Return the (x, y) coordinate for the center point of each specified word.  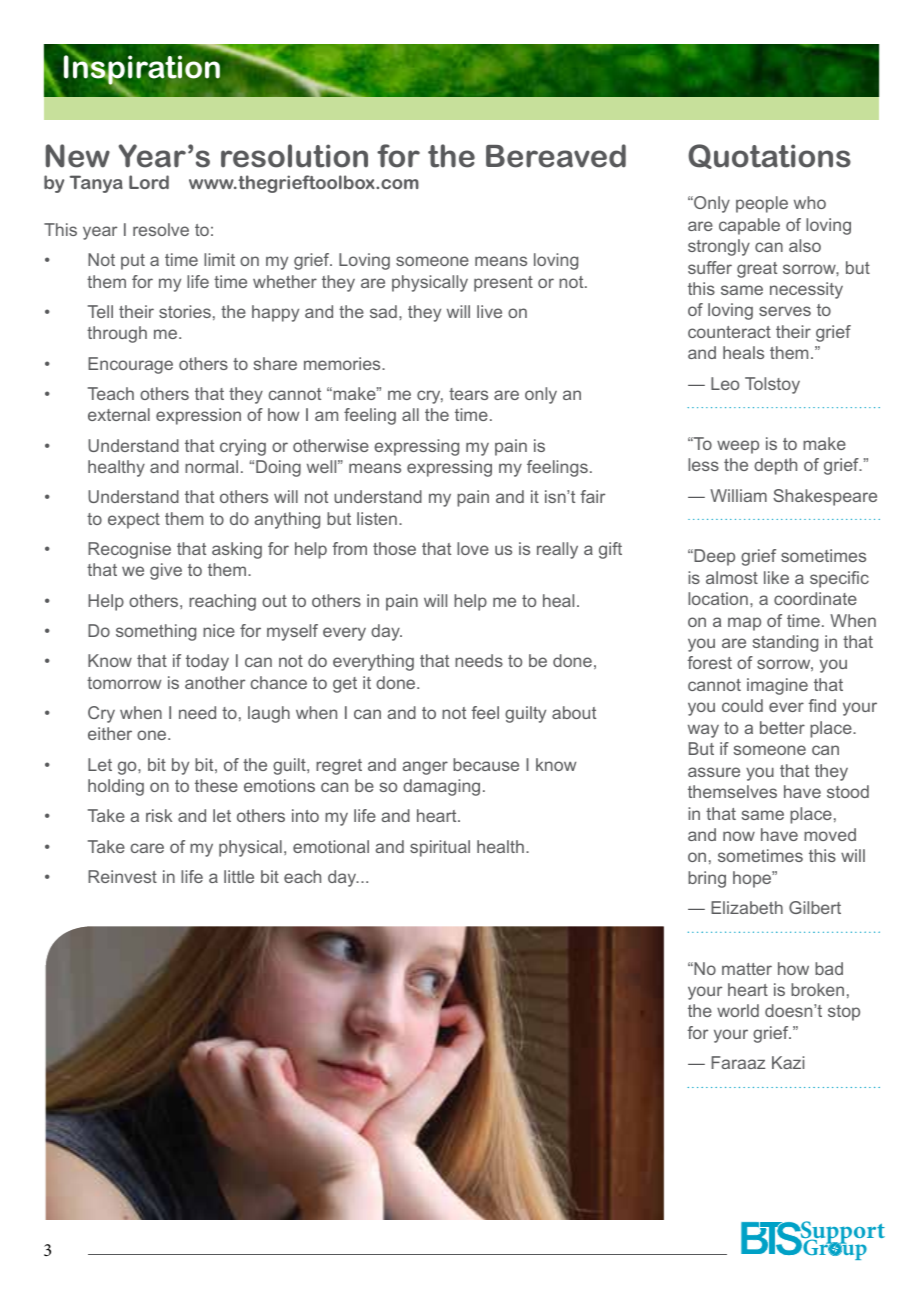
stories (185, 311)
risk (159, 815)
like (776, 577)
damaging (441, 787)
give (166, 571)
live (489, 311)
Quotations (769, 156)
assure (714, 772)
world (738, 1010)
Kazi (788, 1062)
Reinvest (122, 876)
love (473, 548)
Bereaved (556, 156)
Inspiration (142, 70)
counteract (729, 332)
